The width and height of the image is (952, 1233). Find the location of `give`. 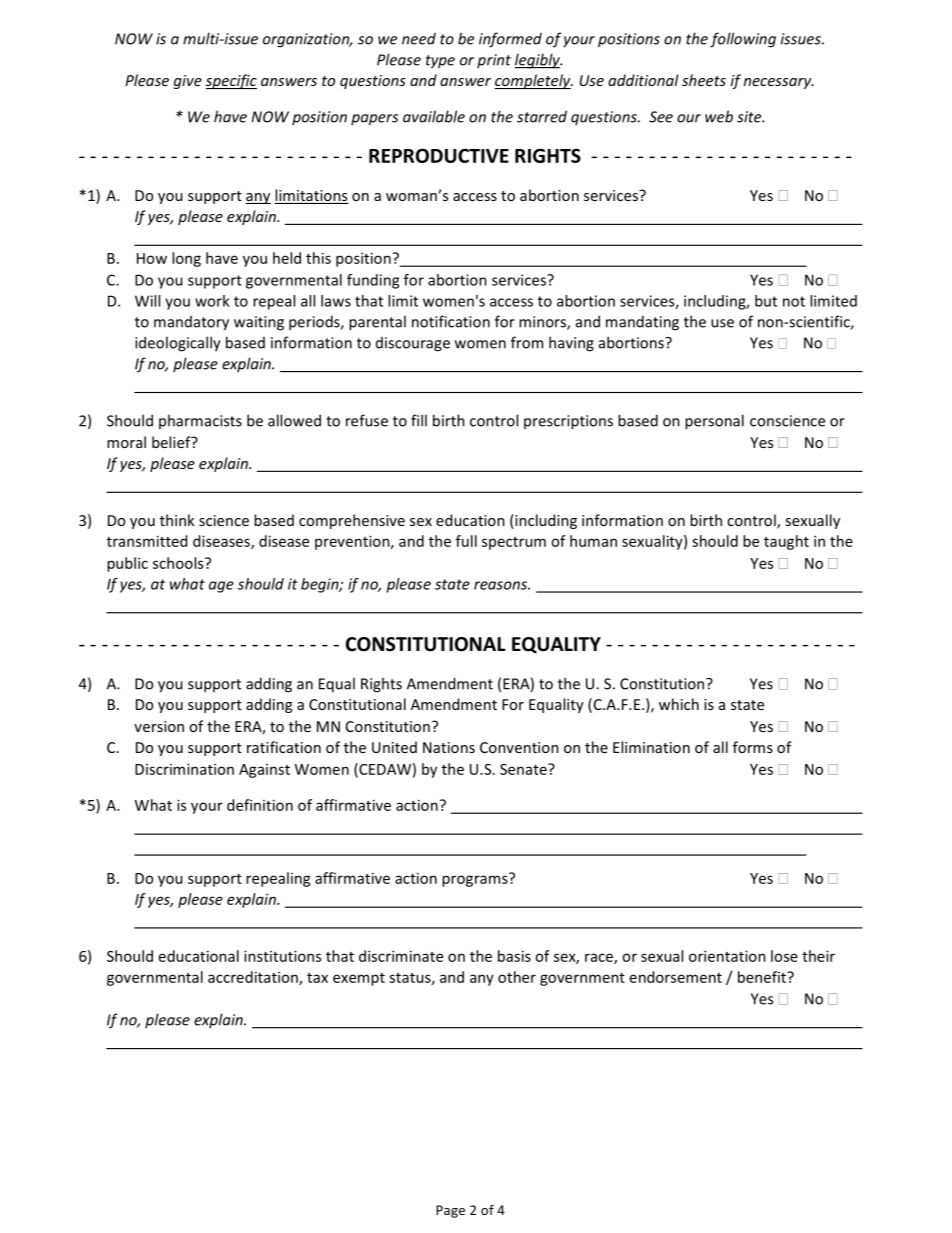

give is located at coordinates (188, 82).
